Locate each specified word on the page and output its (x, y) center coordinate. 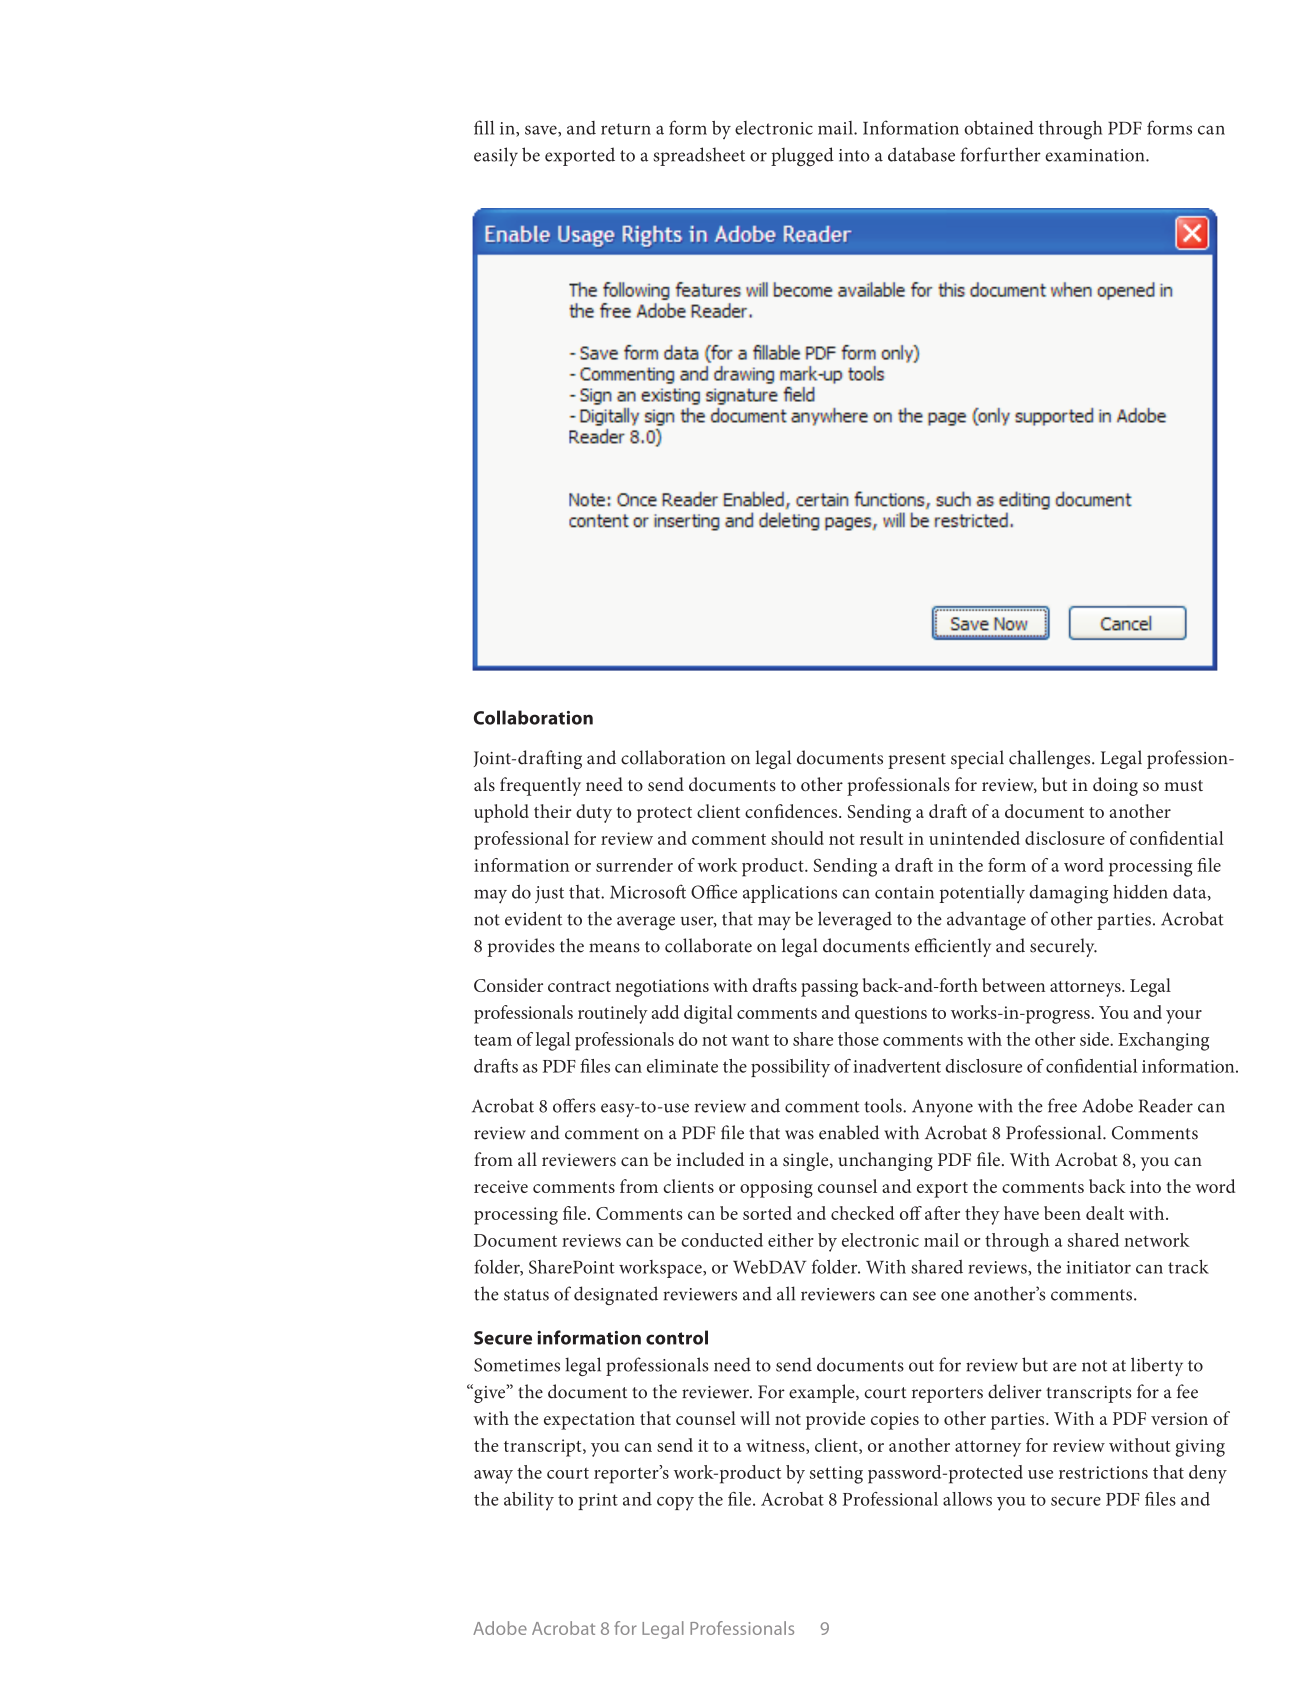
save (542, 131)
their (553, 811)
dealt (1105, 1213)
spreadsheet (699, 156)
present (917, 761)
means (614, 948)
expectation (589, 1421)
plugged (802, 156)
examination (1096, 155)
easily (496, 156)
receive (501, 1186)
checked (862, 1213)
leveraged (855, 920)
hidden (1140, 891)
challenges (1051, 759)
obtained (999, 128)
